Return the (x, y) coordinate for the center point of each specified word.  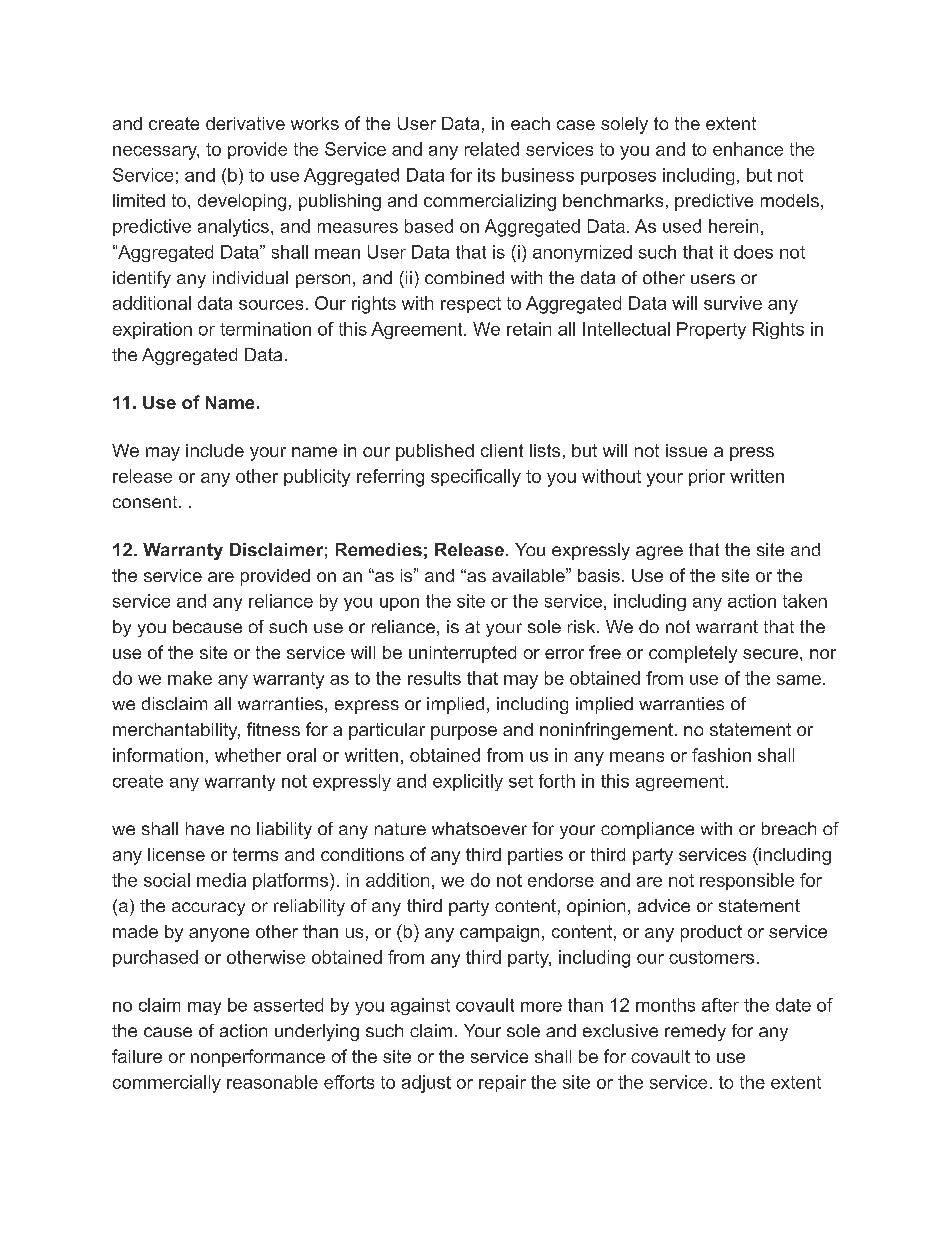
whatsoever (479, 828)
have (205, 828)
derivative (245, 123)
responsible (747, 881)
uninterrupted (462, 654)
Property (711, 330)
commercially (167, 1084)
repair (502, 1083)
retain (529, 329)
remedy (695, 1032)
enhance (748, 149)
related (492, 149)
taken (805, 601)
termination (265, 329)
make (190, 678)
